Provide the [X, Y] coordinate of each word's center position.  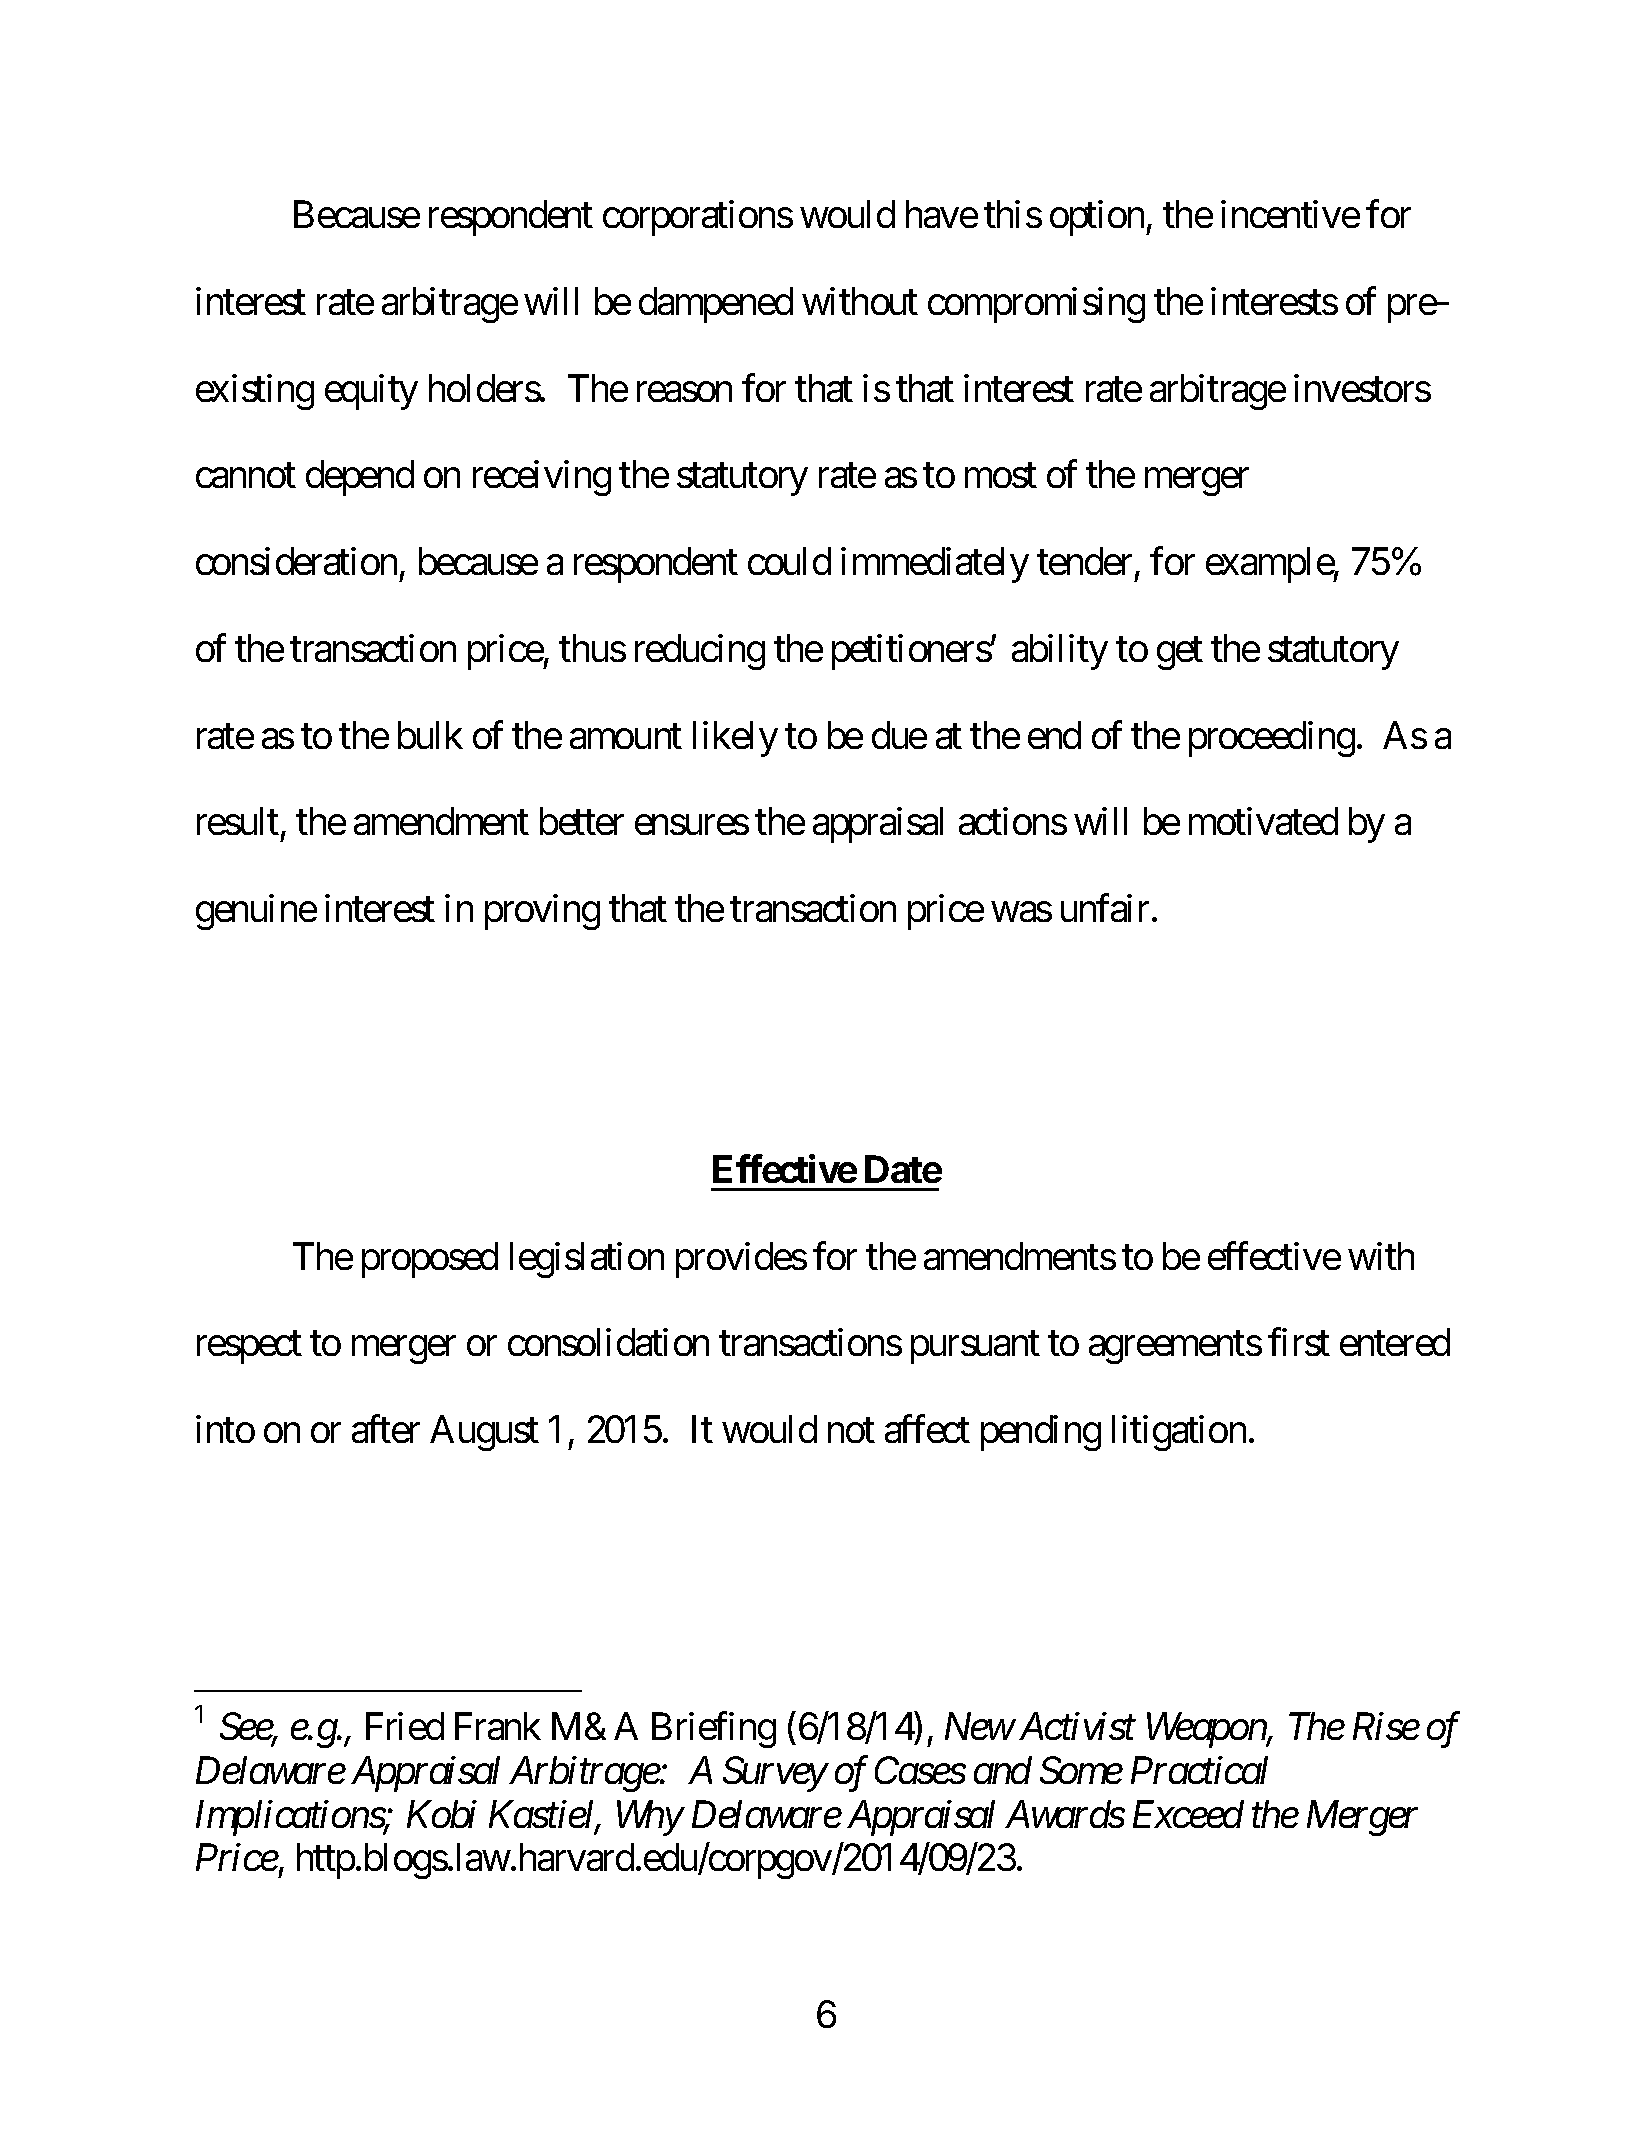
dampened [716, 305]
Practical [1199, 1770]
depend [360, 478]
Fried [405, 1726]
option [1098, 218]
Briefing [714, 1730]
